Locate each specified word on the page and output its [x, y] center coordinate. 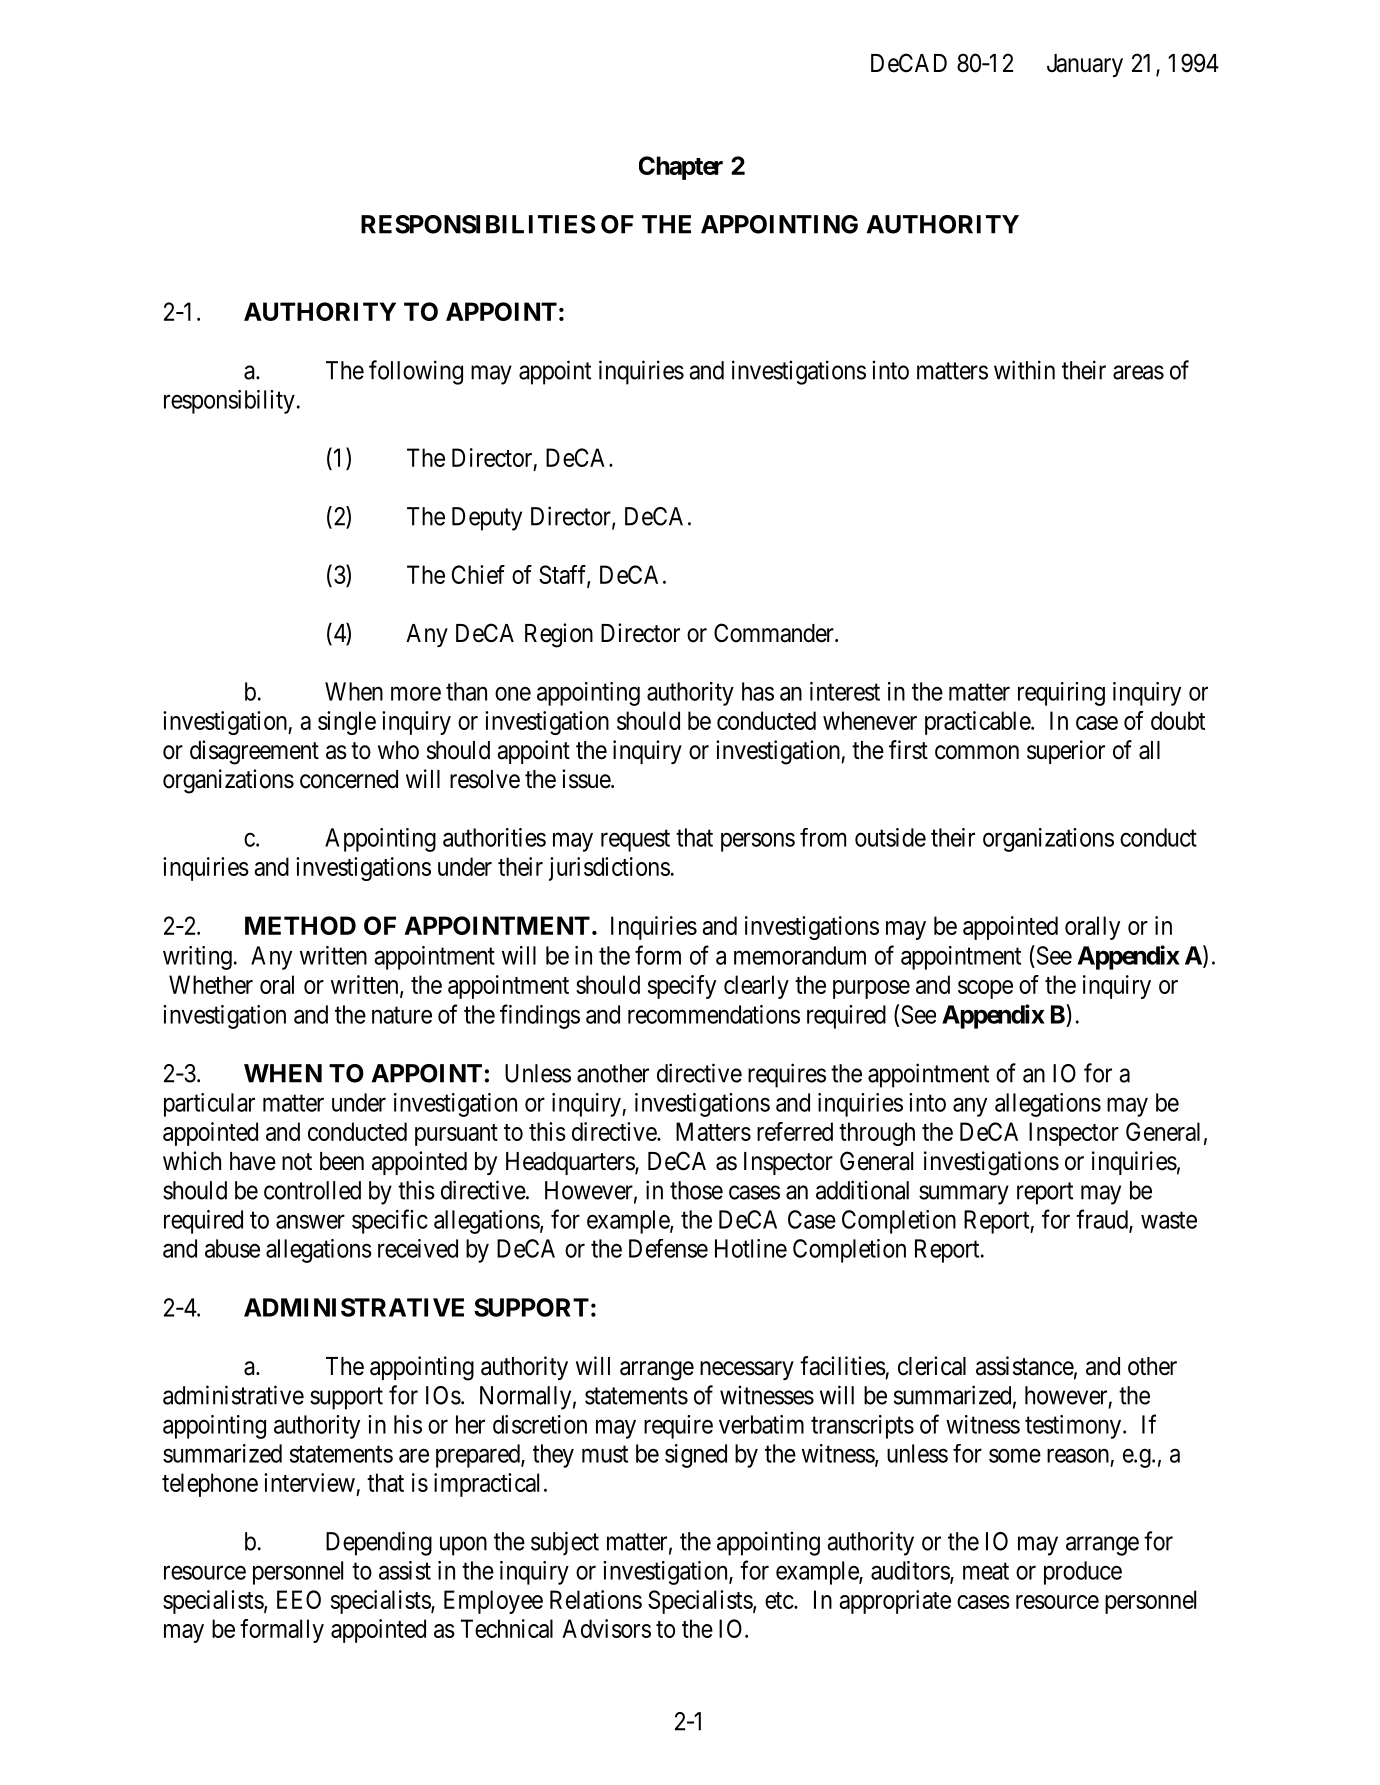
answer [310, 1221]
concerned [349, 779]
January [1085, 65]
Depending [379, 1543]
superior [1066, 752]
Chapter [681, 168]
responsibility [229, 402]
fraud [1103, 1220]
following [416, 372]
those [696, 1190]
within [1024, 370]
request [635, 841]
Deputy [487, 519]
